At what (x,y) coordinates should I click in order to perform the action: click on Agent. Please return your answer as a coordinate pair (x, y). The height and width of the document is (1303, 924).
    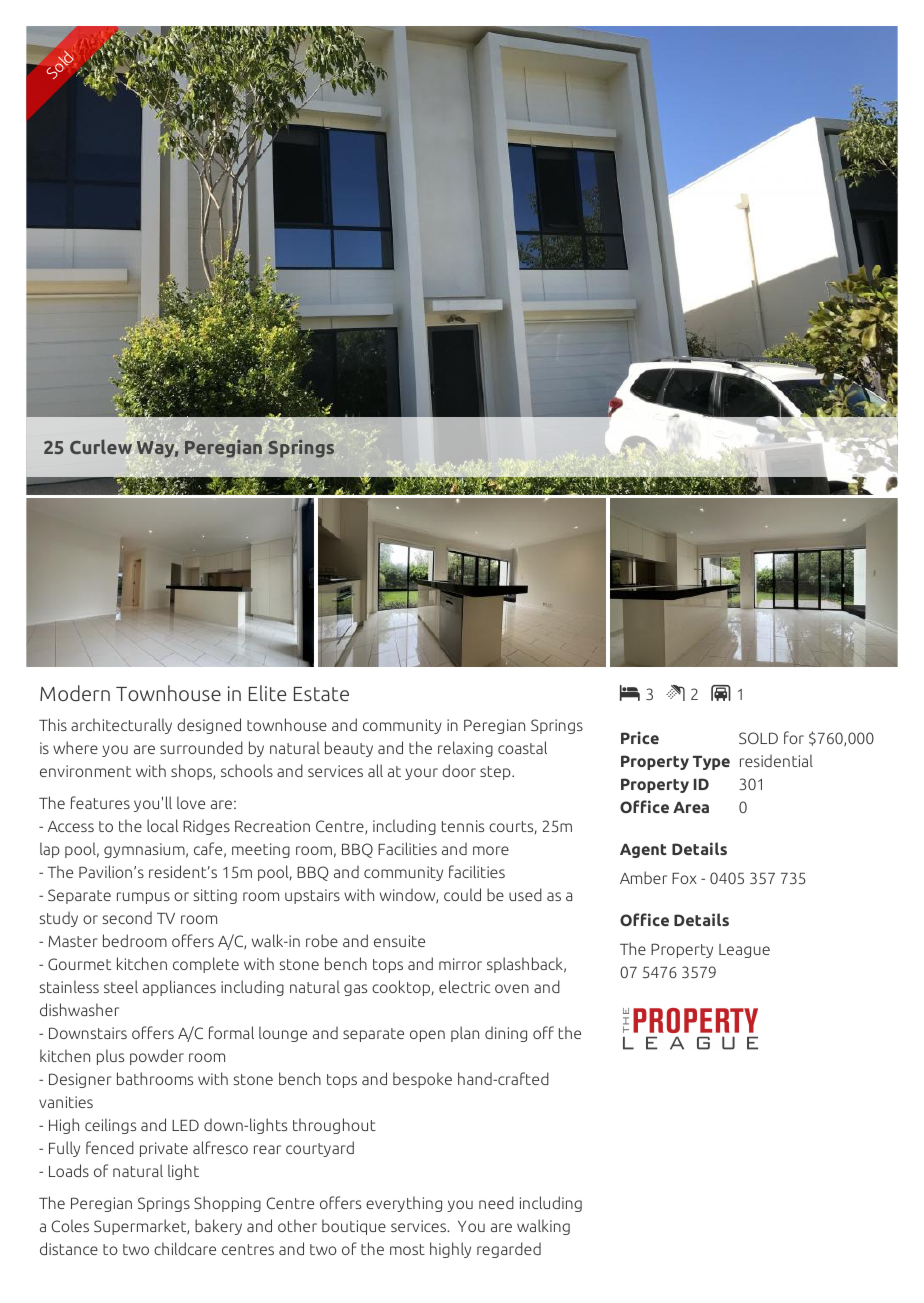
    Looking at the image, I should click on (643, 851).
